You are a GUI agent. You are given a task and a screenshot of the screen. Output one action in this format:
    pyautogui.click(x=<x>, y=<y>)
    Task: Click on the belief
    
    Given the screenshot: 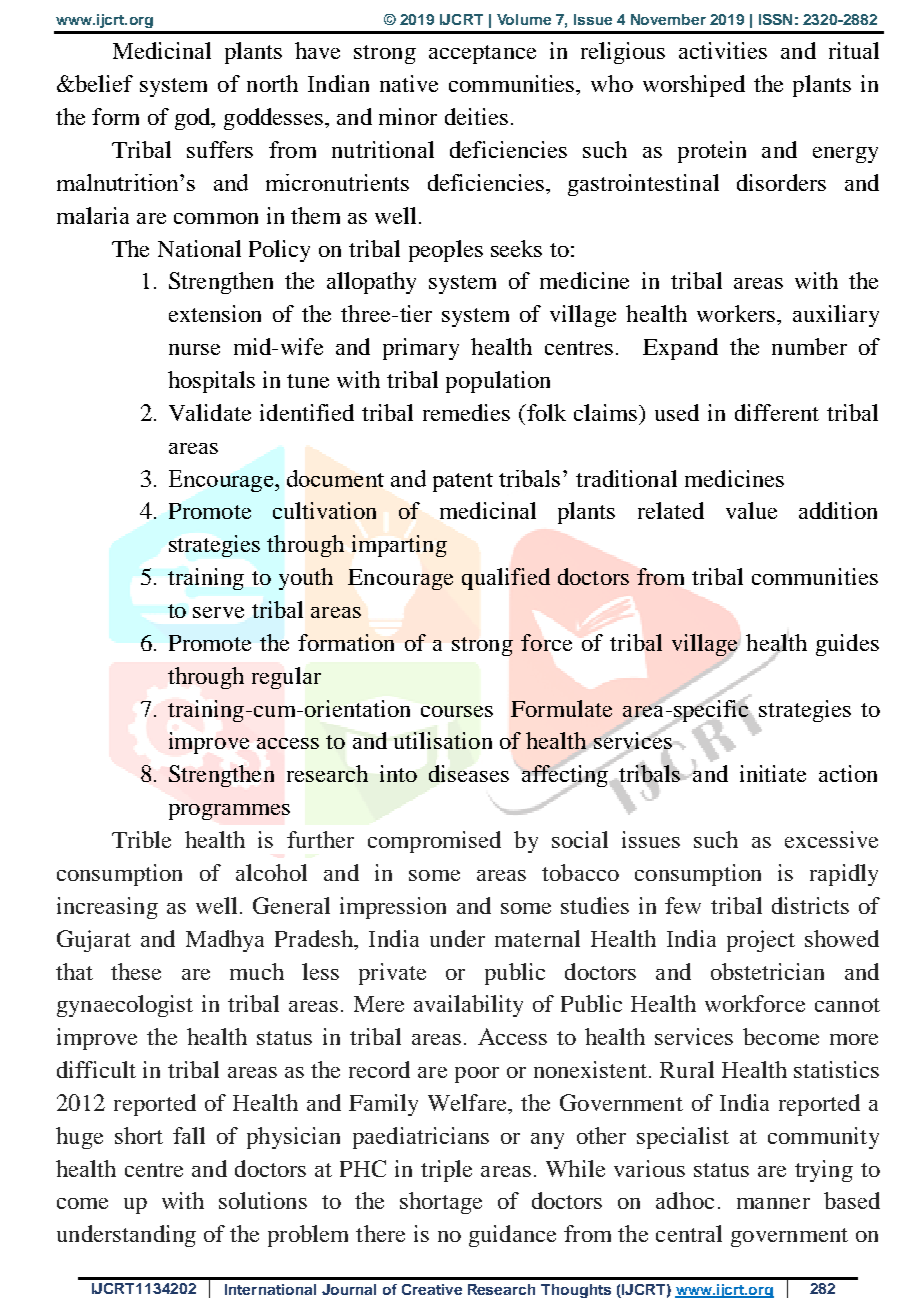 What is the action you would take?
    pyautogui.click(x=103, y=83)
